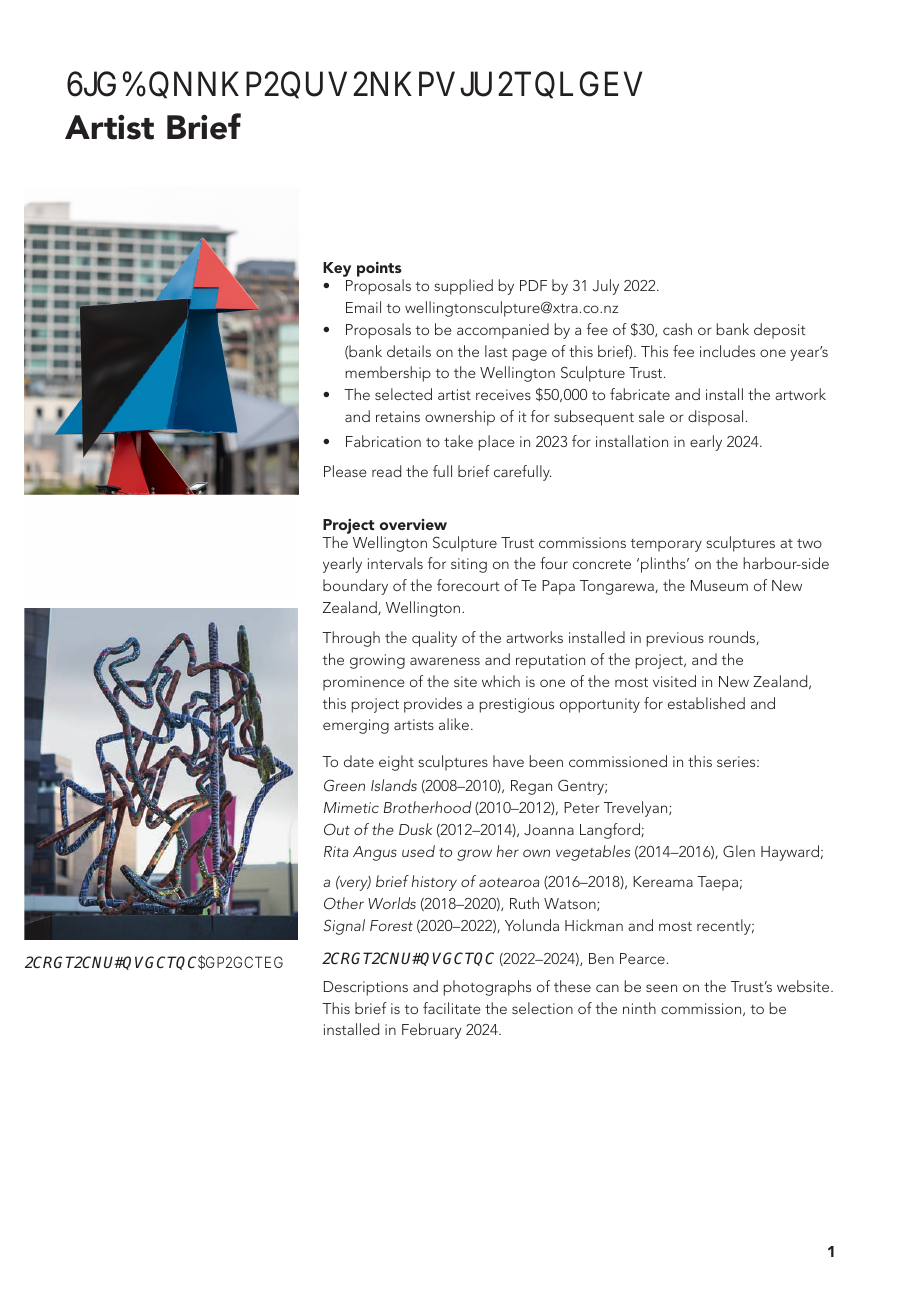 This image has height=1308, width=924. Describe the element at coordinates (675, 639) in the image. I see `previous` at that location.
